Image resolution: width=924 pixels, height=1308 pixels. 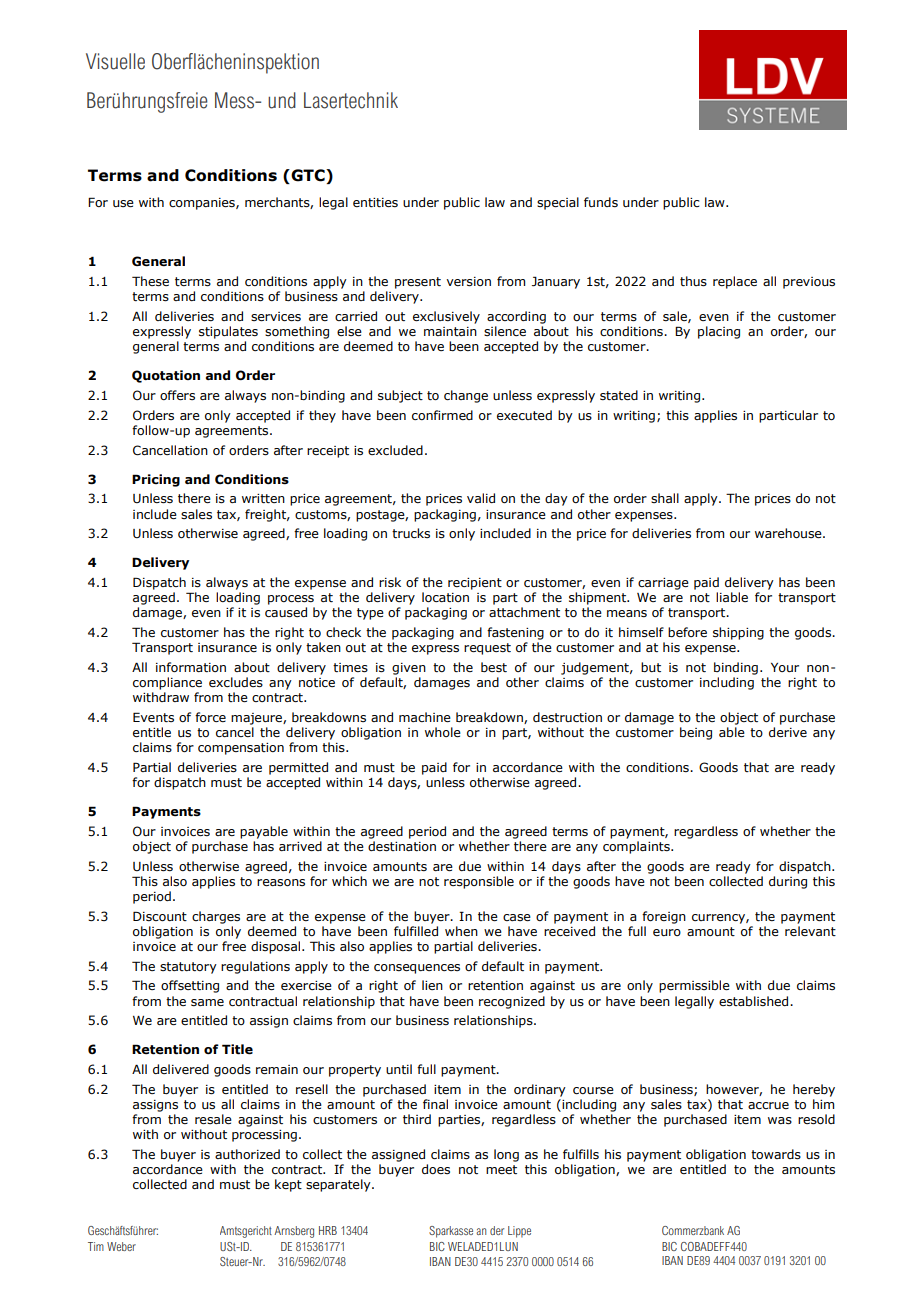 What do you see at coordinates (203, 204) in the image?
I see `companies` at bounding box center [203, 204].
